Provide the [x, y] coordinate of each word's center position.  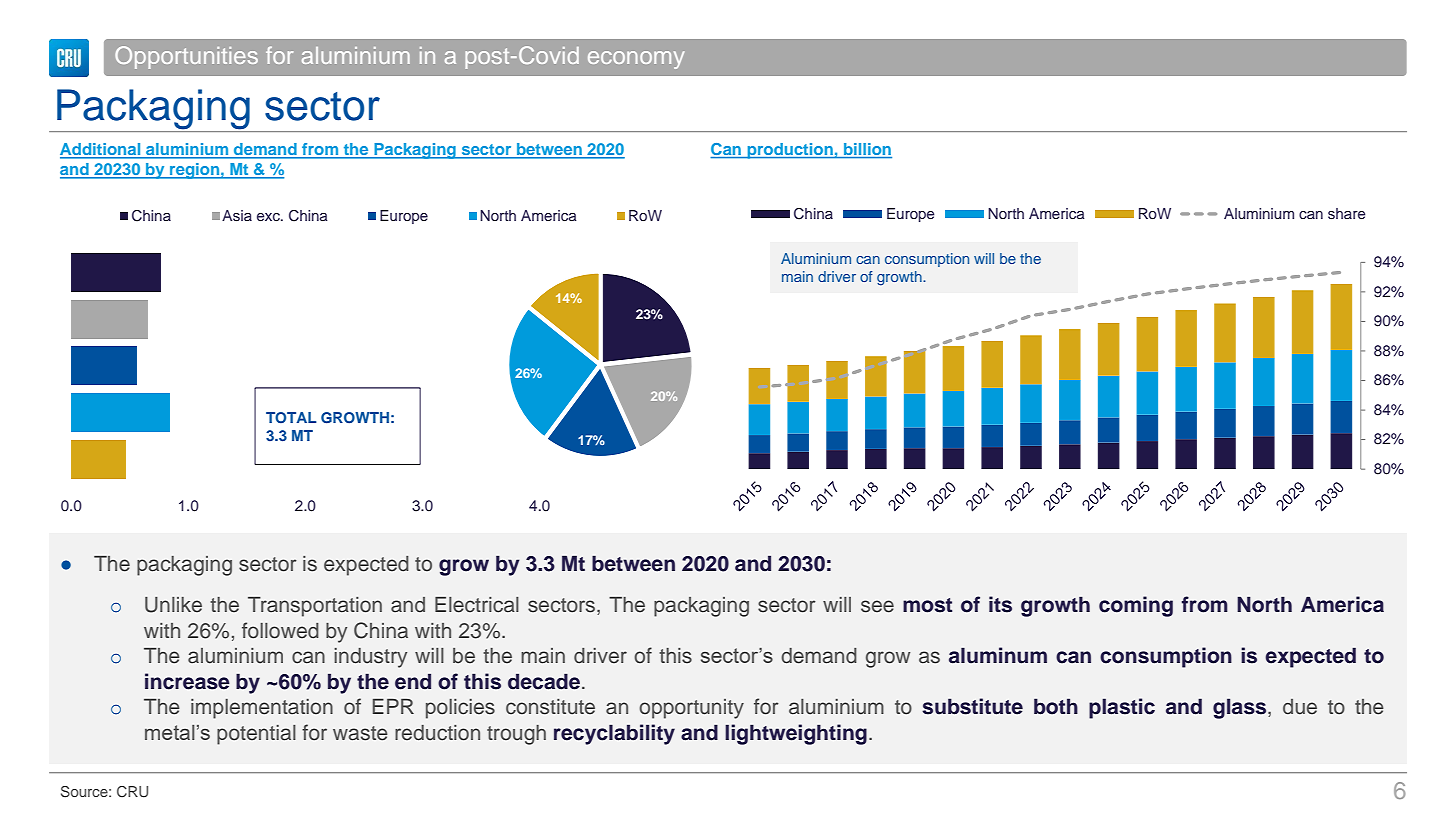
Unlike [173, 605]
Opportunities [186, 57]
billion [867, 150]
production [790, 151]
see [877, 606]
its [1000, 604]
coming [1136, 606]
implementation [262, 709]
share [1346, 213]
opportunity [691, 709]
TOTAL [291, 418]
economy [636, 60]
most [927, 605]
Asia [237, 215]
